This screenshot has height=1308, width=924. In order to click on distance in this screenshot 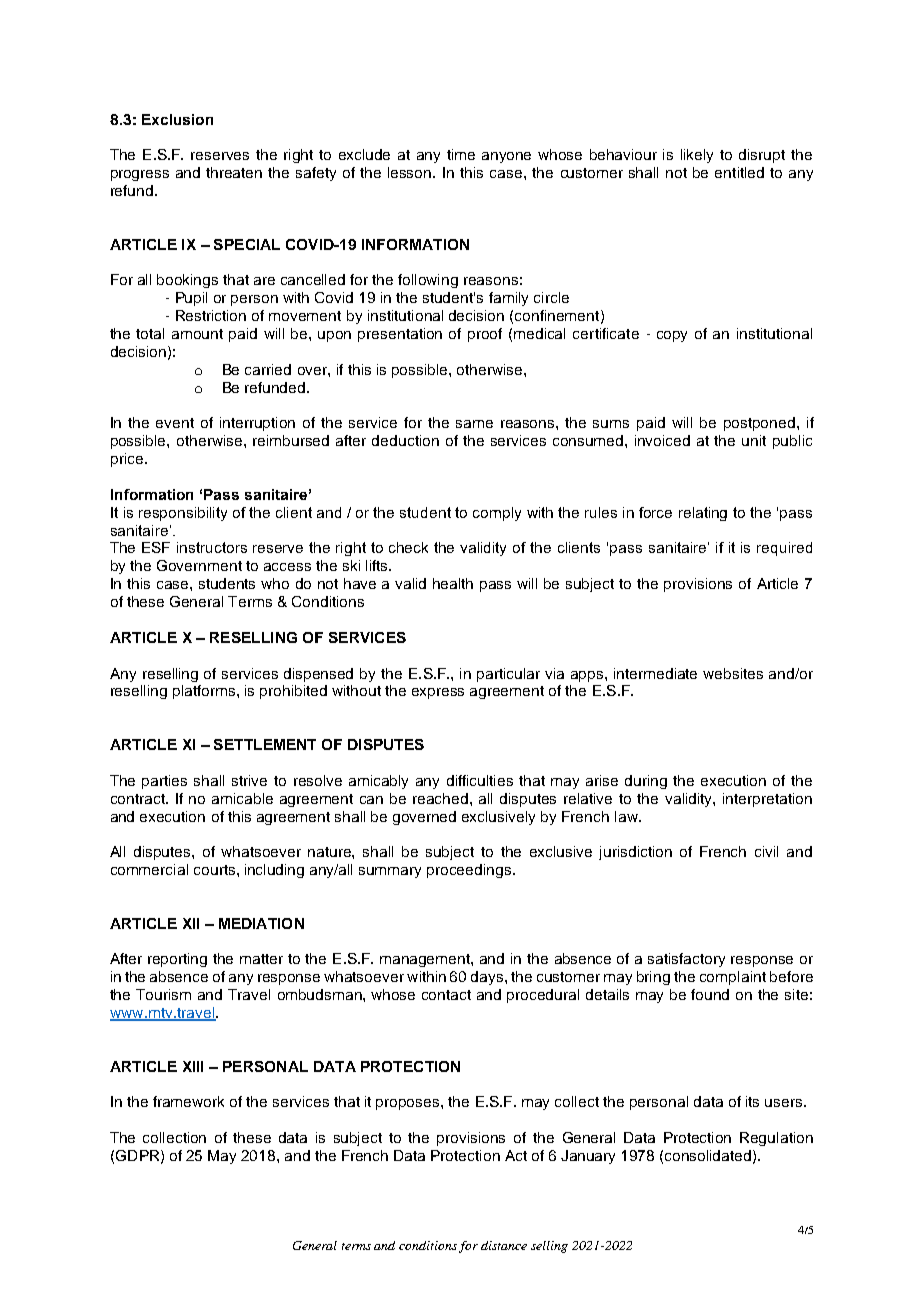, I will do `click(504, 1245)`.
